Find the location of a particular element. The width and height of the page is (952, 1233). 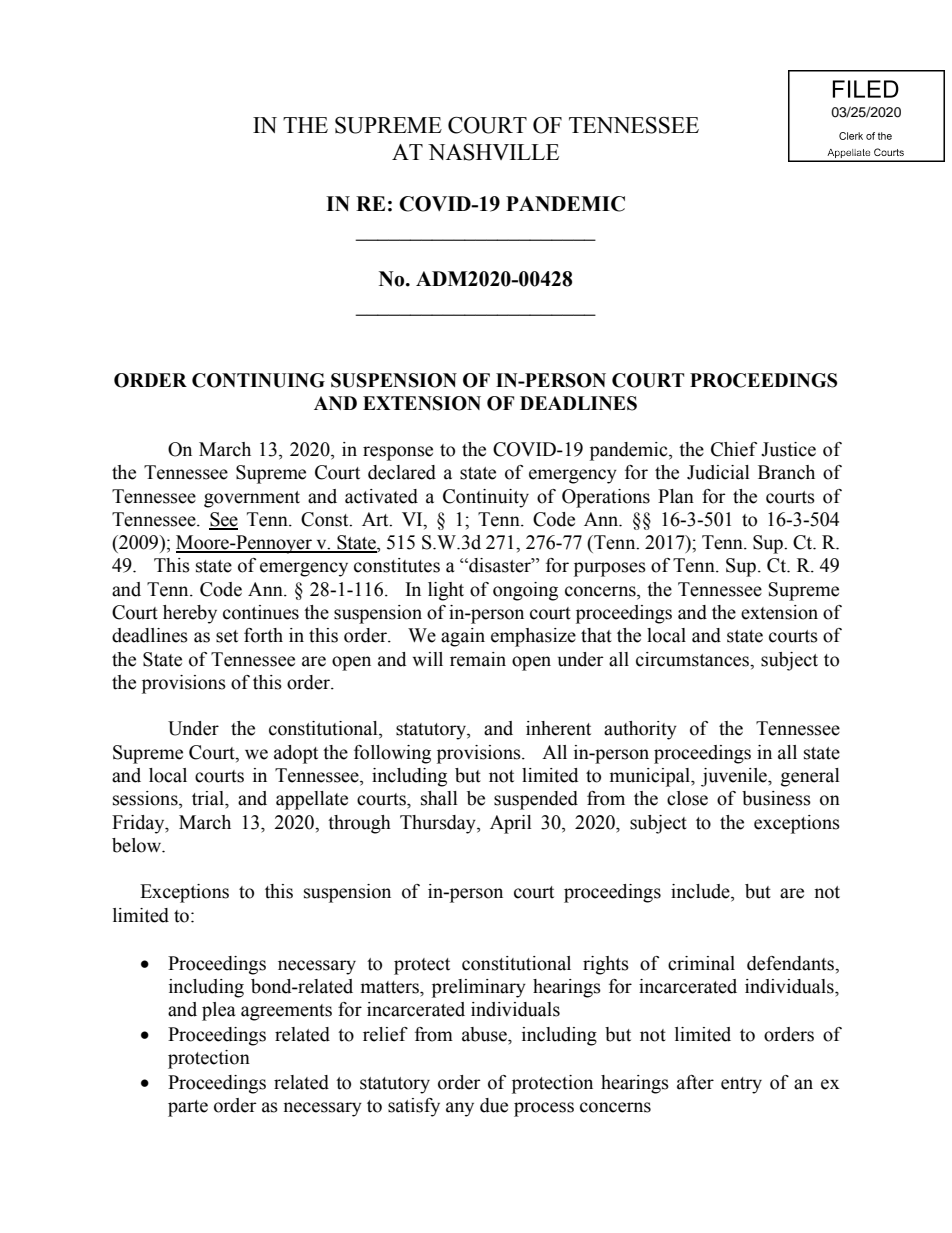

parte is located at coordinates (188, 1108).
